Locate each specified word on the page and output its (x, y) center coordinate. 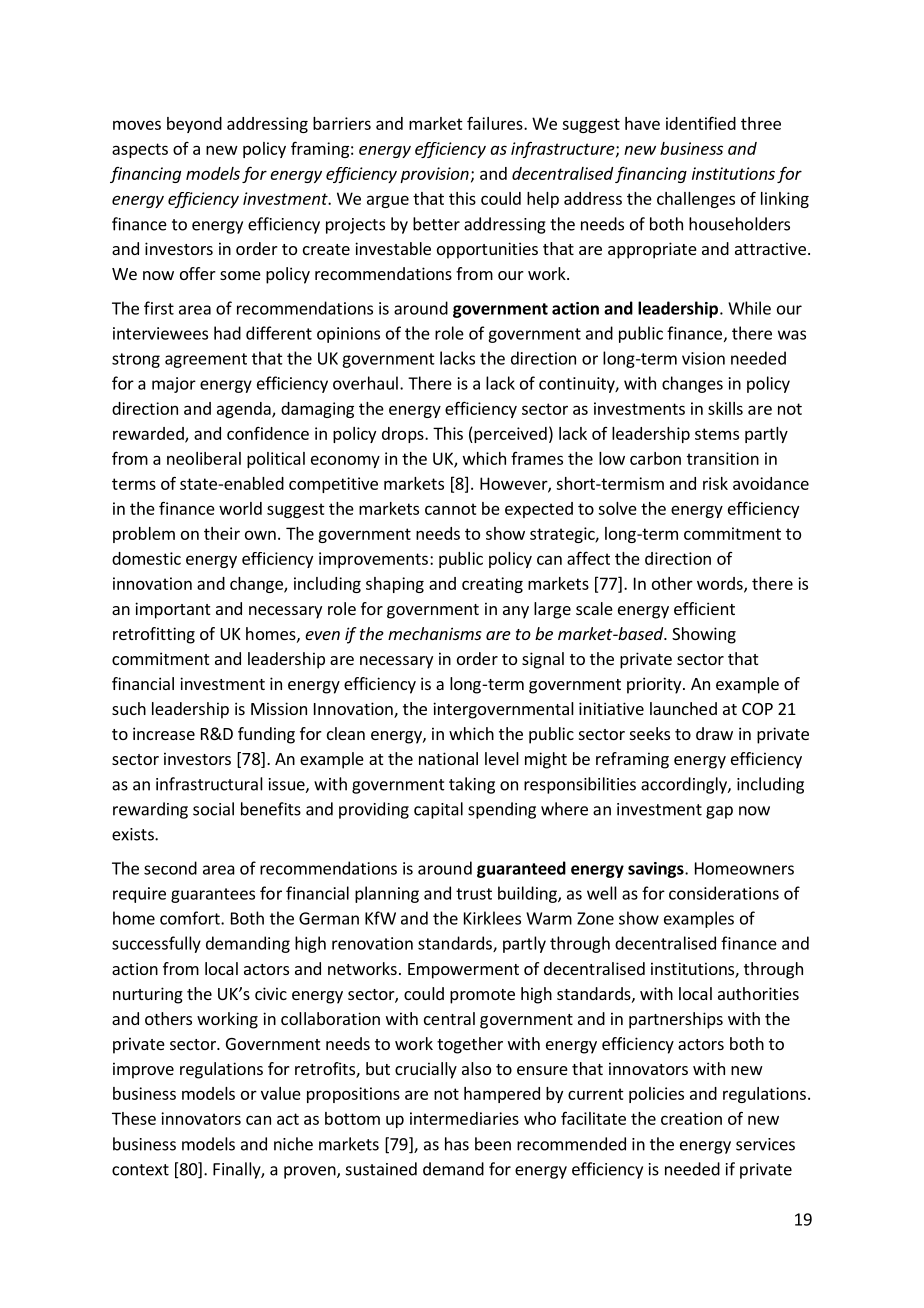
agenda (245, 410)
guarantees (213, 895)
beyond (194, 125)
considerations (724, 893)
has (457, 1144)
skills (725, 408)
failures (496, 123)
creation (691, 1118)
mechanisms (435, 633)
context (140, 1170)
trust (474, 894)
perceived (509, 435)
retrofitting (154, 635)
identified (701, 123)
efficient (704, 608)
